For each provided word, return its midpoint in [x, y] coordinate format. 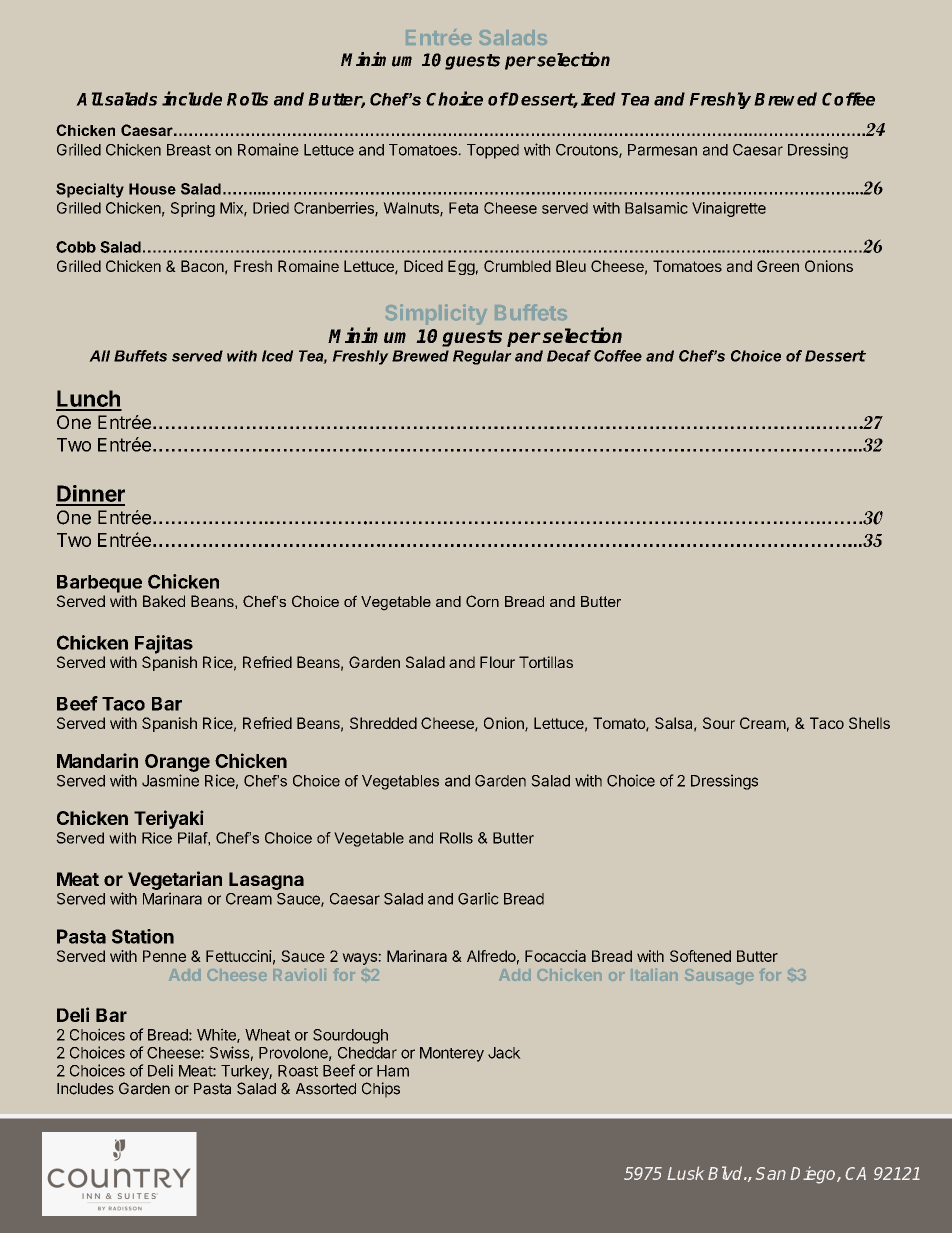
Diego [814, 1175]
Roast [298, 1071]
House [152, 189]
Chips [381, 1090]
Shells [869, 723]
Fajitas [164, 644]
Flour [497, 662]
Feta [463, 208]
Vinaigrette [729, 209]
